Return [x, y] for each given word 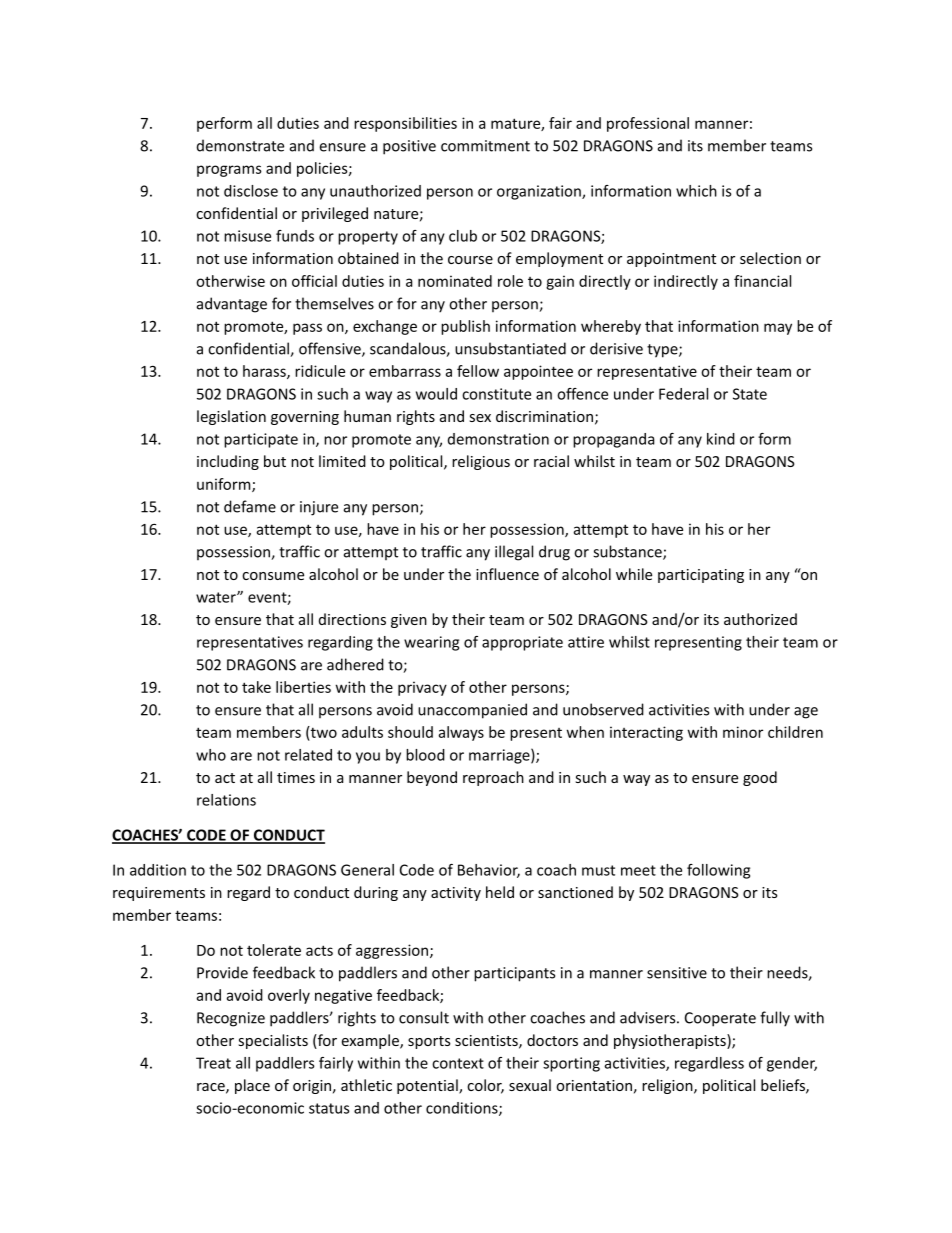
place [252, 1086]
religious [481, 462]
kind [721, 439]
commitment [485, 146]
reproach [493, 778]
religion [668, 1086]
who [211, 755]
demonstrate [240, 145]
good [760, 778]
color [485, 1086]
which [696, 191]
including [228, 462]
